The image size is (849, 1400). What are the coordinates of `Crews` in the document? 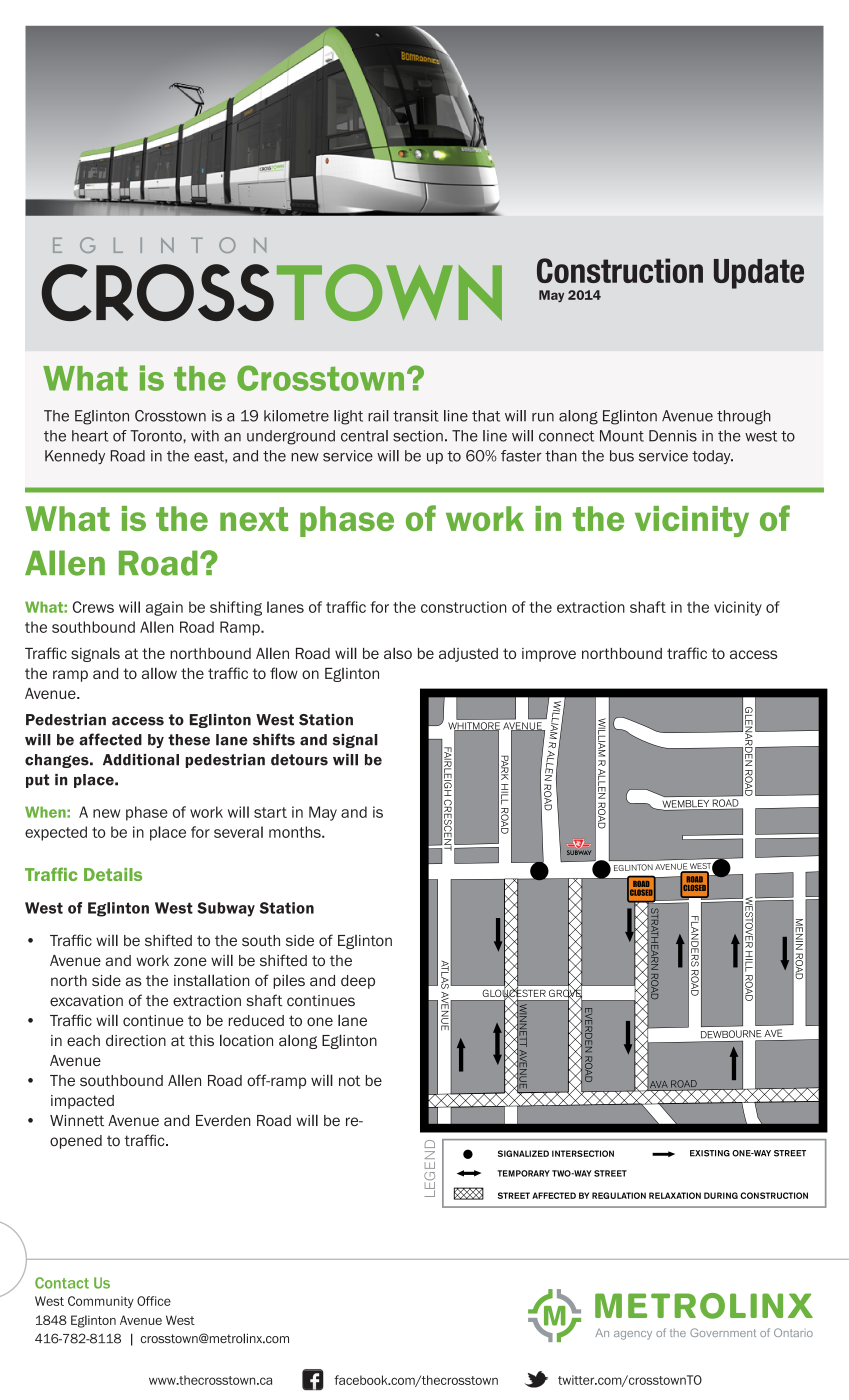 It's located at (93, 607).
